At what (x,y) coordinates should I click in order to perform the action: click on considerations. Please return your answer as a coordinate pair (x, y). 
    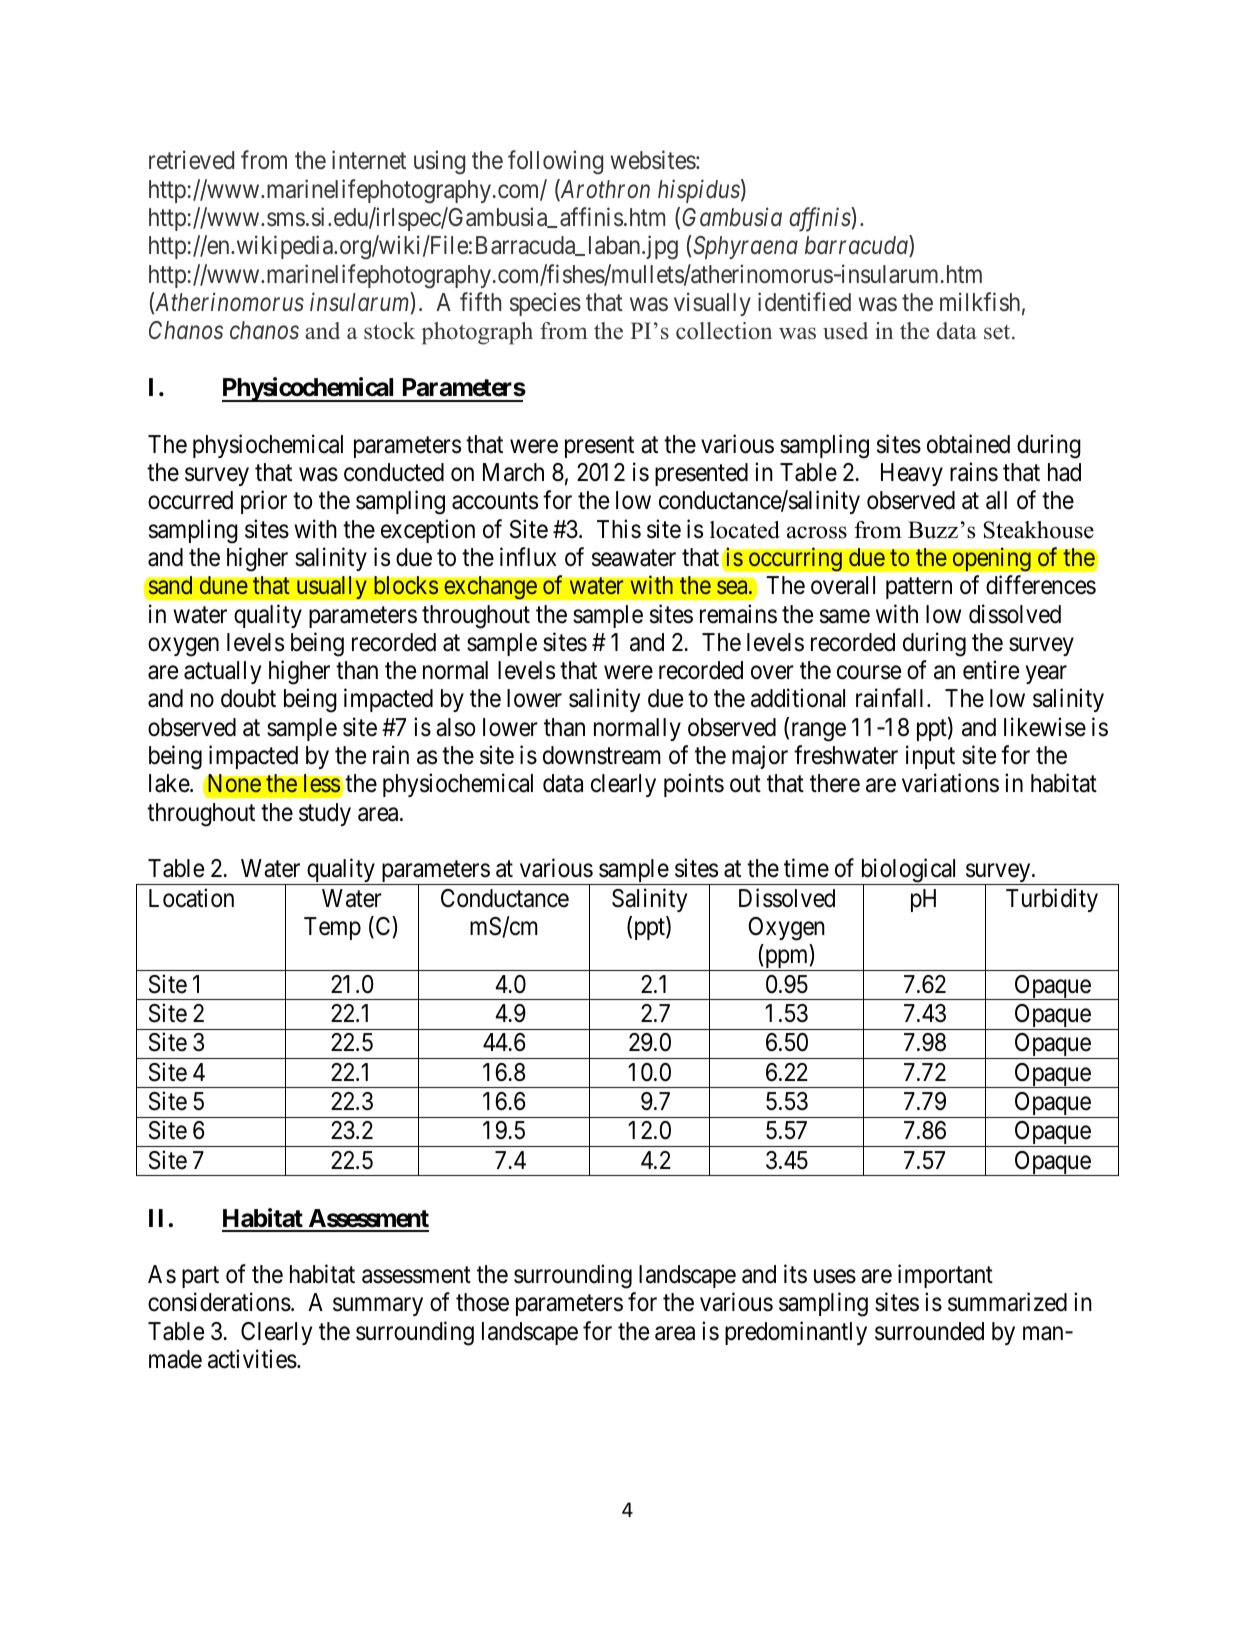
    Looking at the image, I should click on (219, 1302).
